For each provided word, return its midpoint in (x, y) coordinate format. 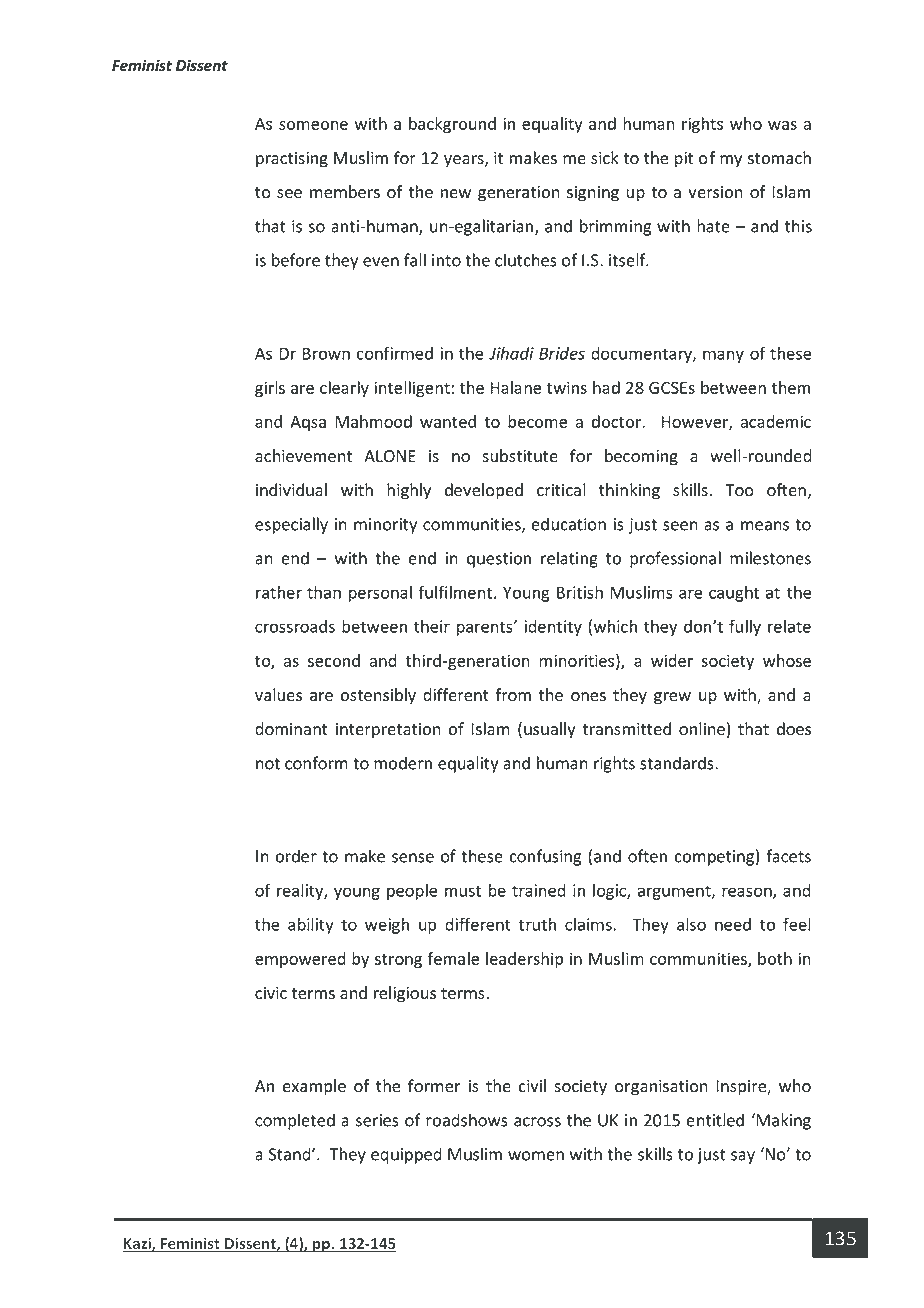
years (465, 161)
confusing (545, 857)
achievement (303, 456)
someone (313, 125)
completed (295, 1121)
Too (739, 490)
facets (788, 856)
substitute (520, 456)
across (537, 1122)
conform (316, 763)
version (715, 192)
